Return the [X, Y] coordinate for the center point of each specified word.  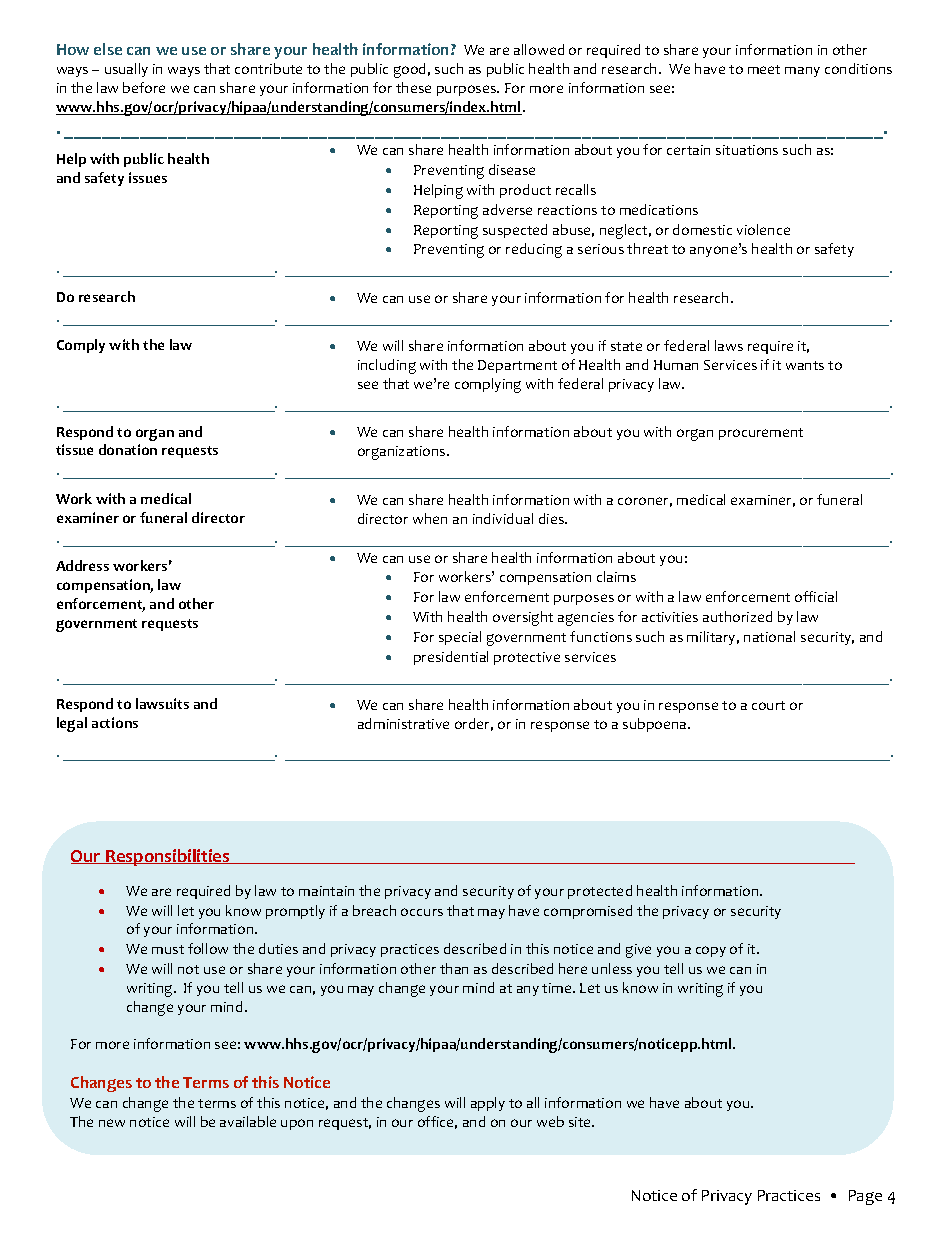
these [413, 87]
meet [764, 69]
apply [488, 1104]
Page [865, 1197]
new [112, 1123]
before [144, 87]
